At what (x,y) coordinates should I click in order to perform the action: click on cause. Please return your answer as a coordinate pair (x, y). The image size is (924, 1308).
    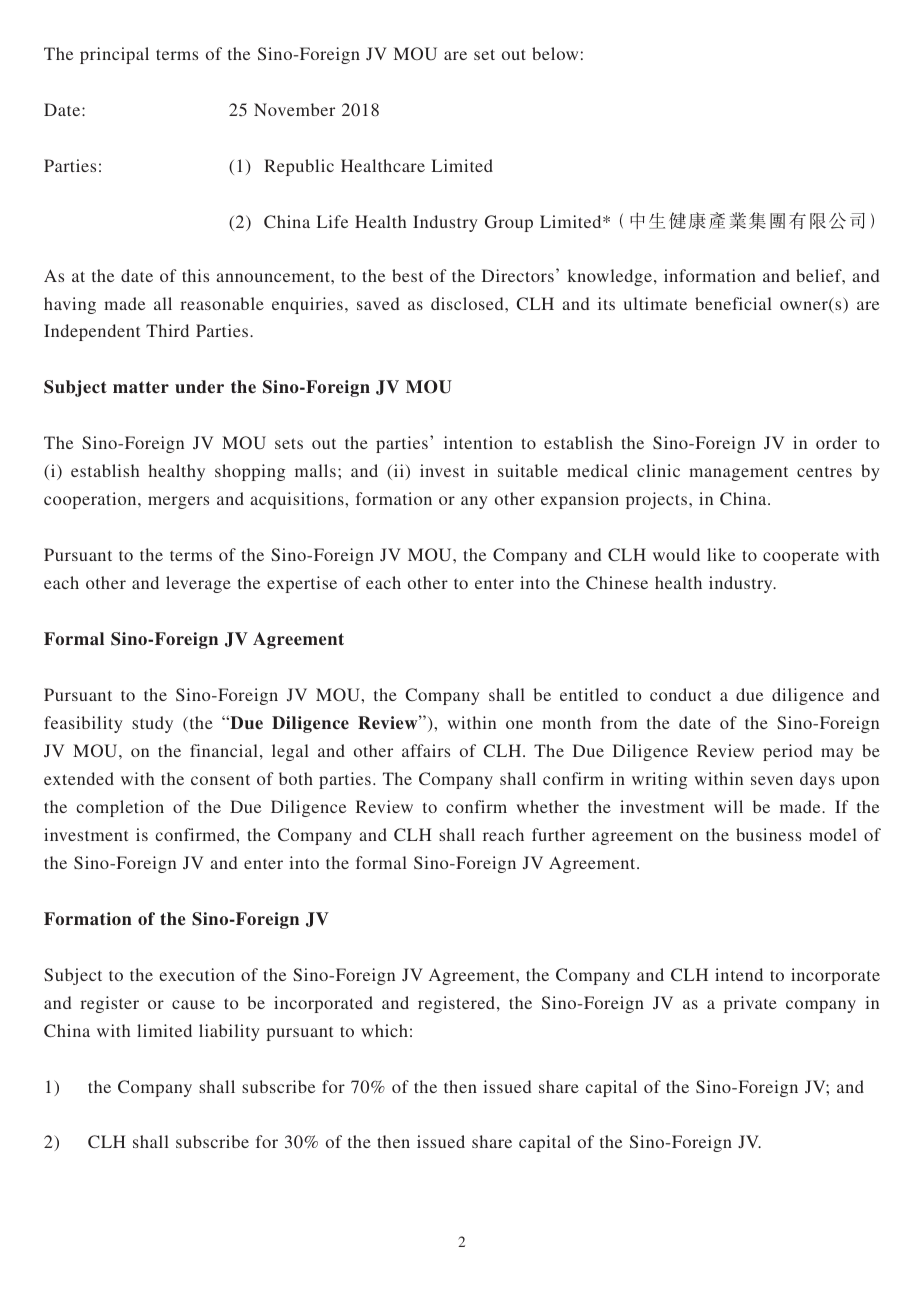
    Looking at the image, I should click on (193, 1004).
